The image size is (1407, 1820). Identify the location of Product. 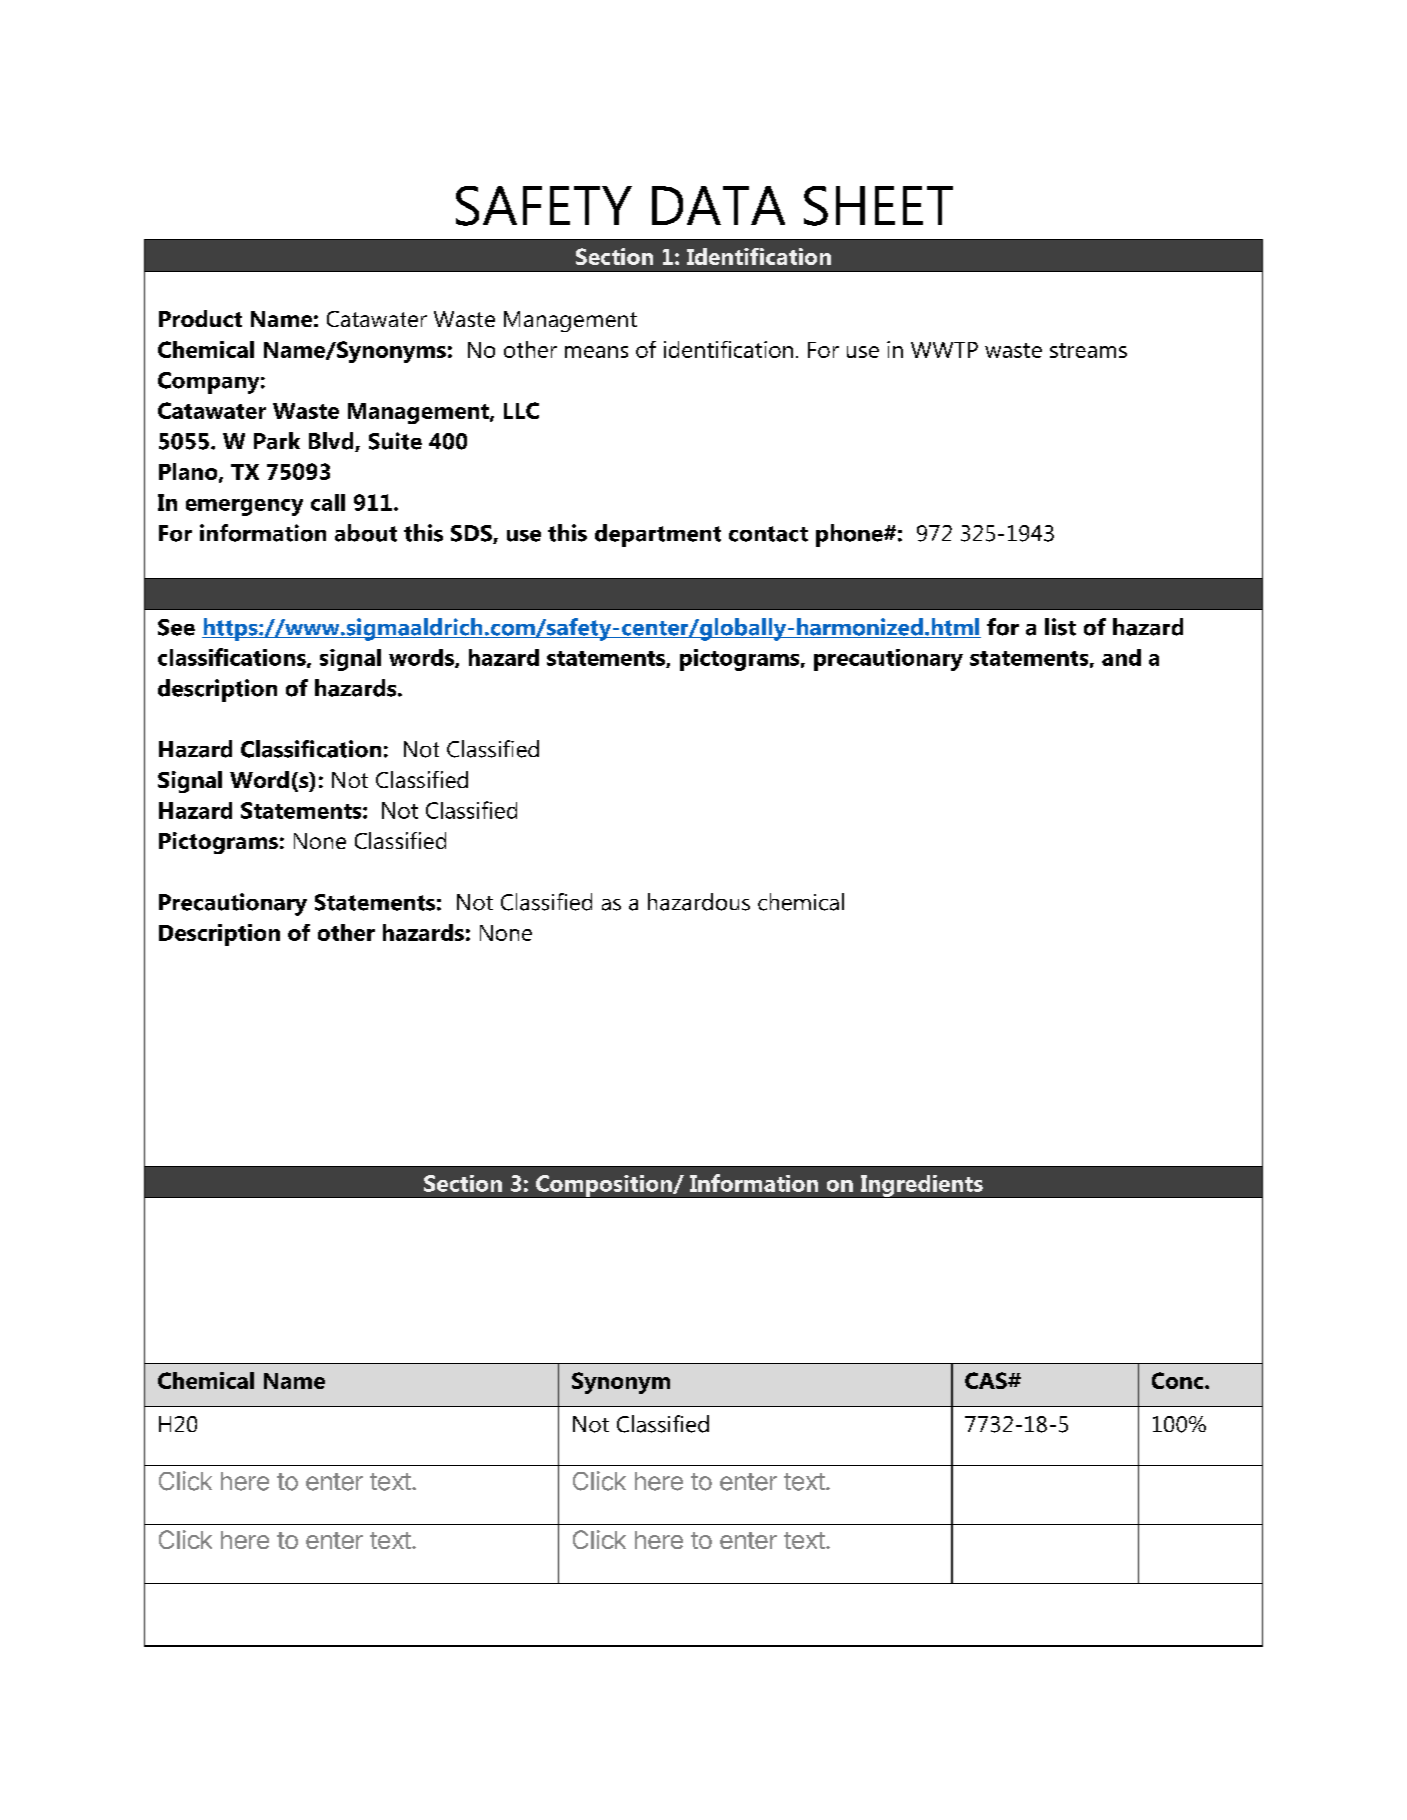
(200, 318).
